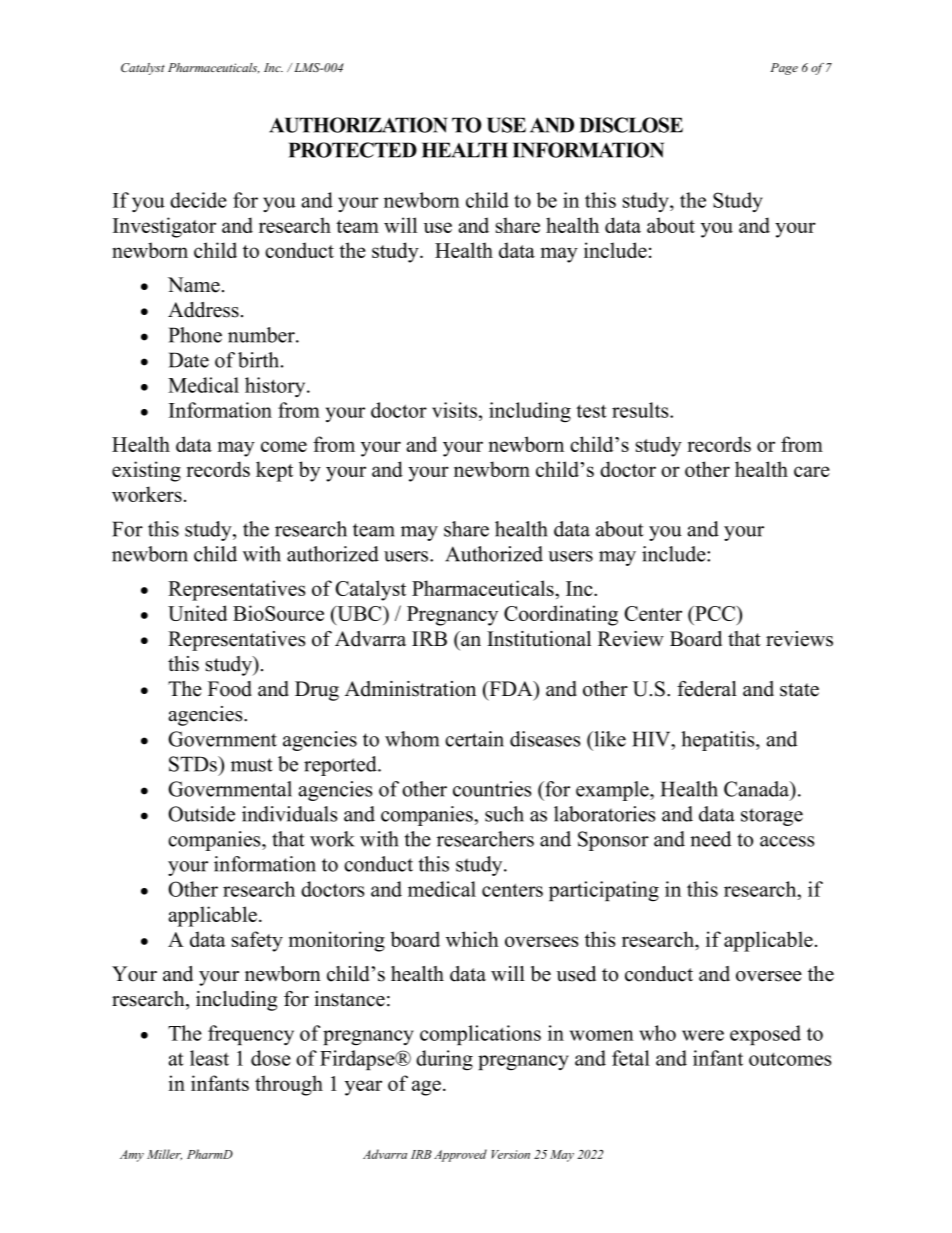  I want to click on Page, so click(784, 69).
